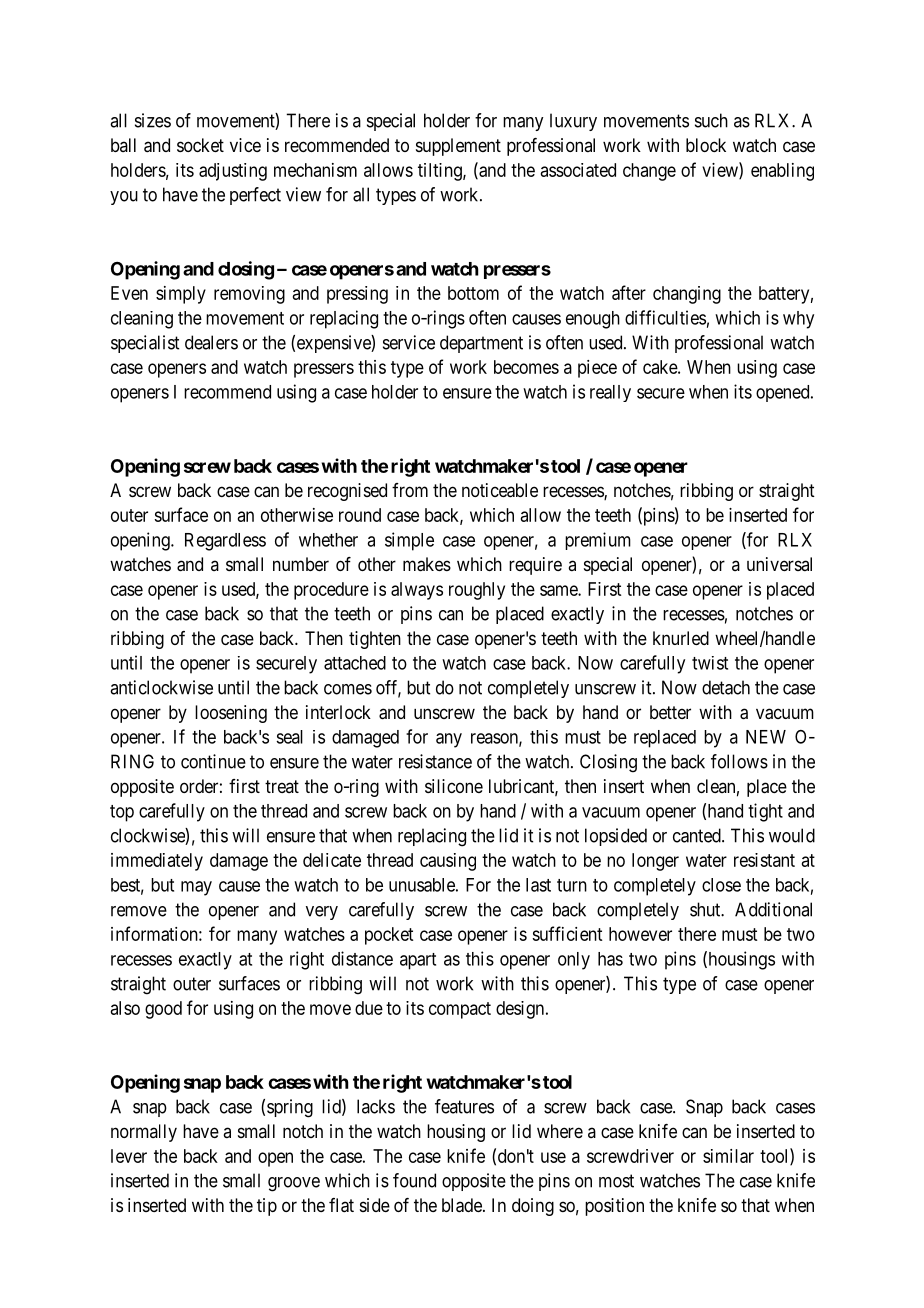 The height and width of the screenshot is (1308, 924). What do you see at coordinates (458, 147) in the screenshot?
I see `supplement` at bounding box center [458, 147].
